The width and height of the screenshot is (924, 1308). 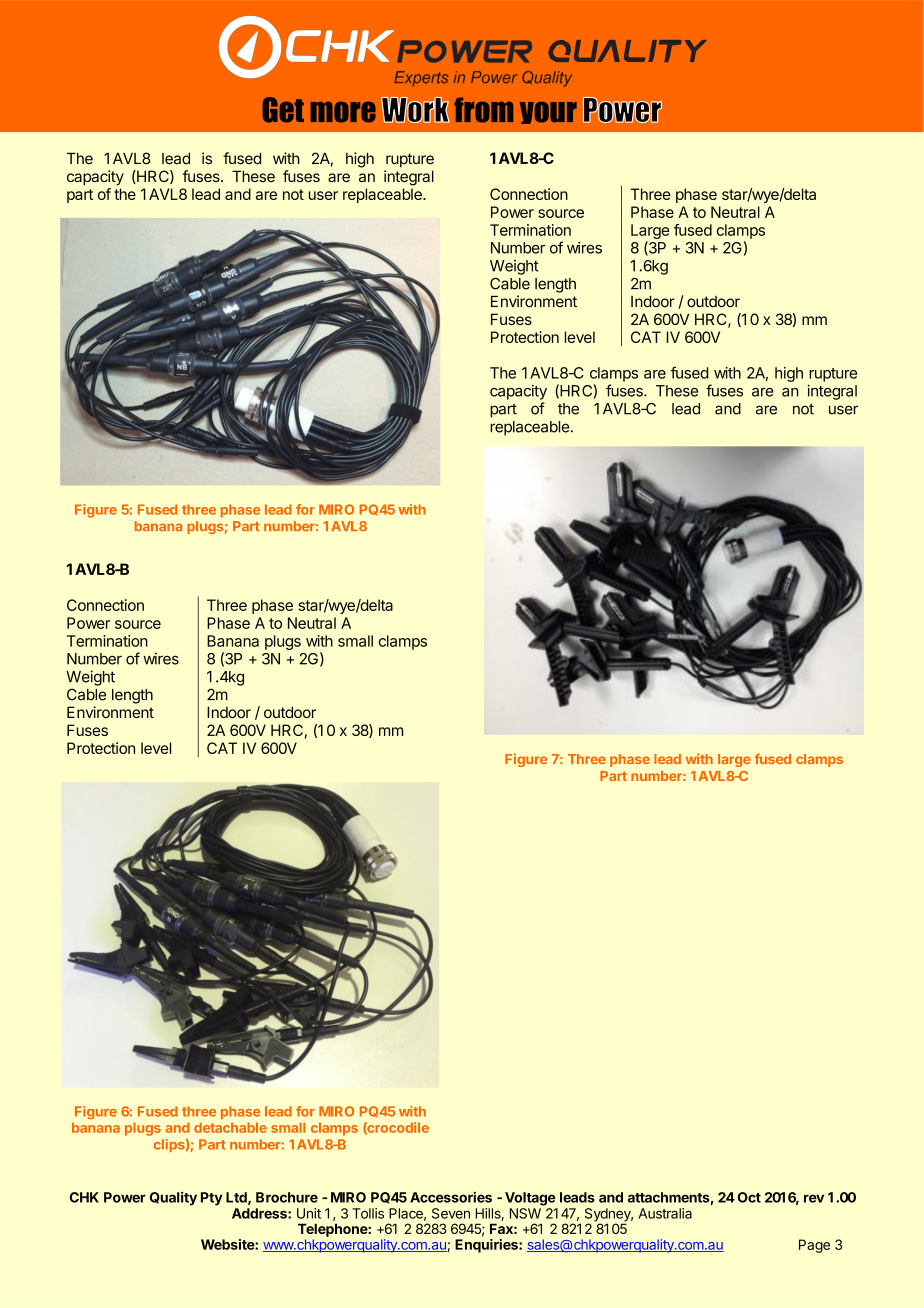 I want to click on your, so click(x=548, y=112).
